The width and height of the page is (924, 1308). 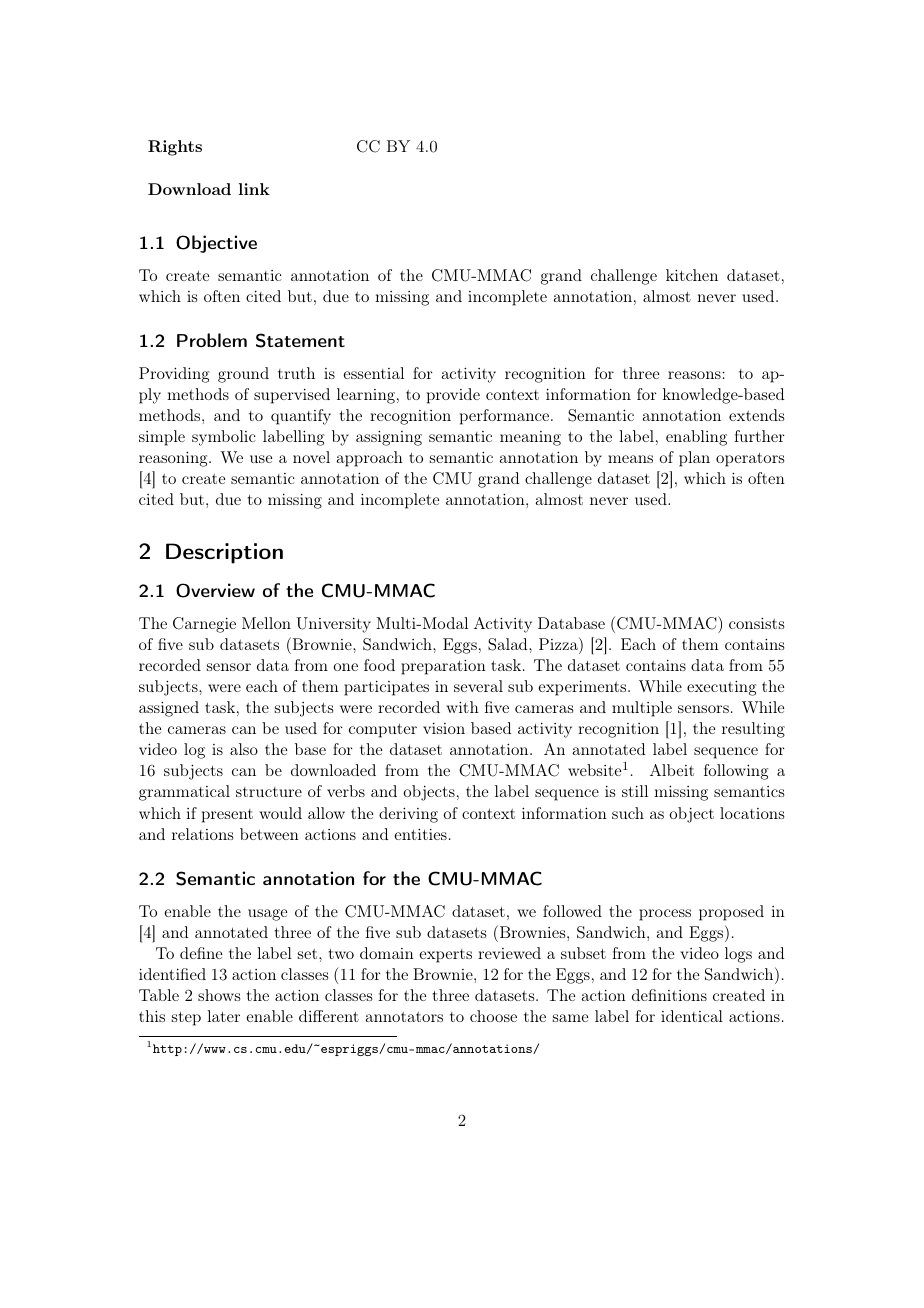 I want to click on kitchen, so click(x=692, y=275).
